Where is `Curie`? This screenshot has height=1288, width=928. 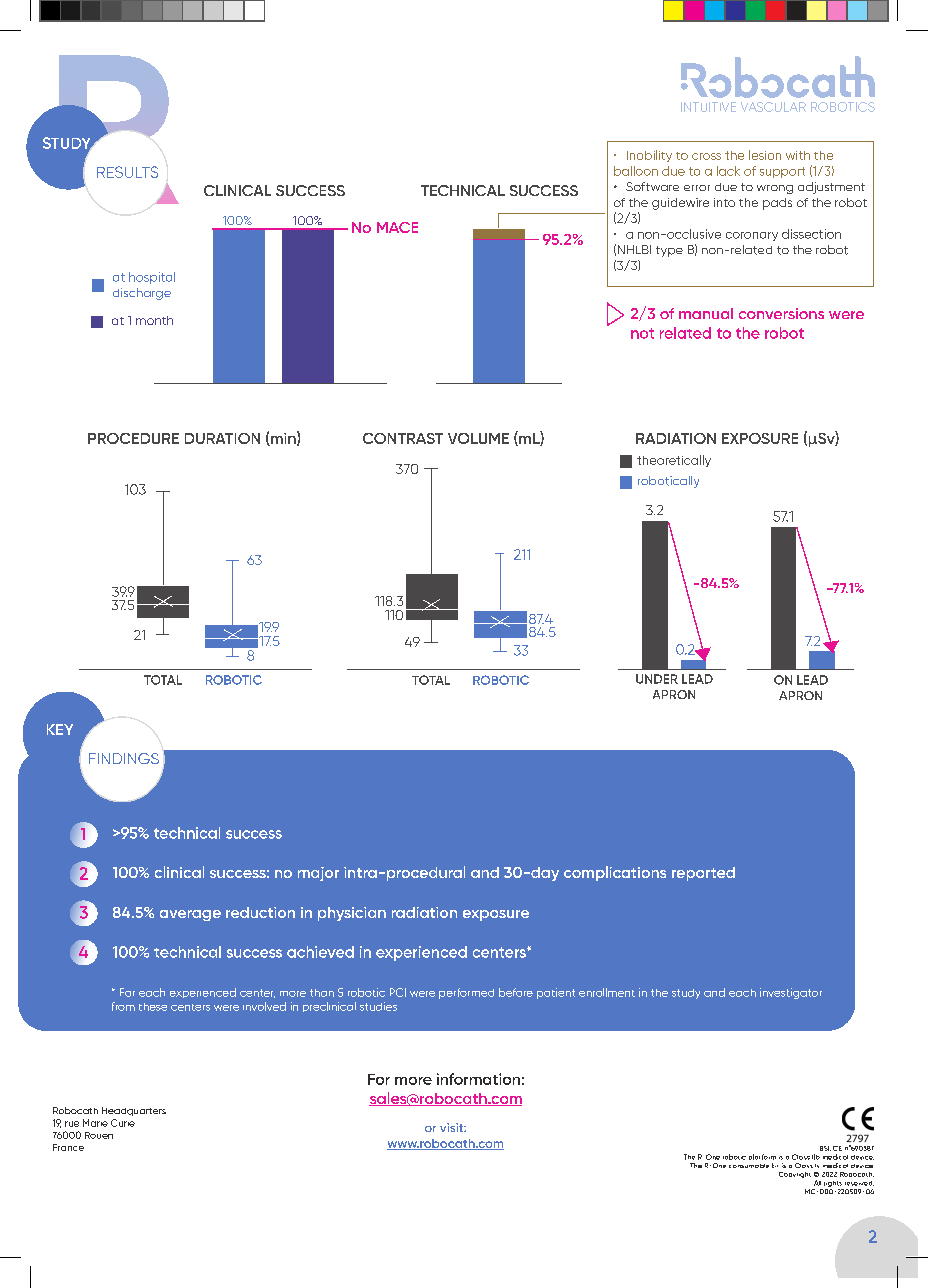
Curie is located at coordinates (123, 1123).
